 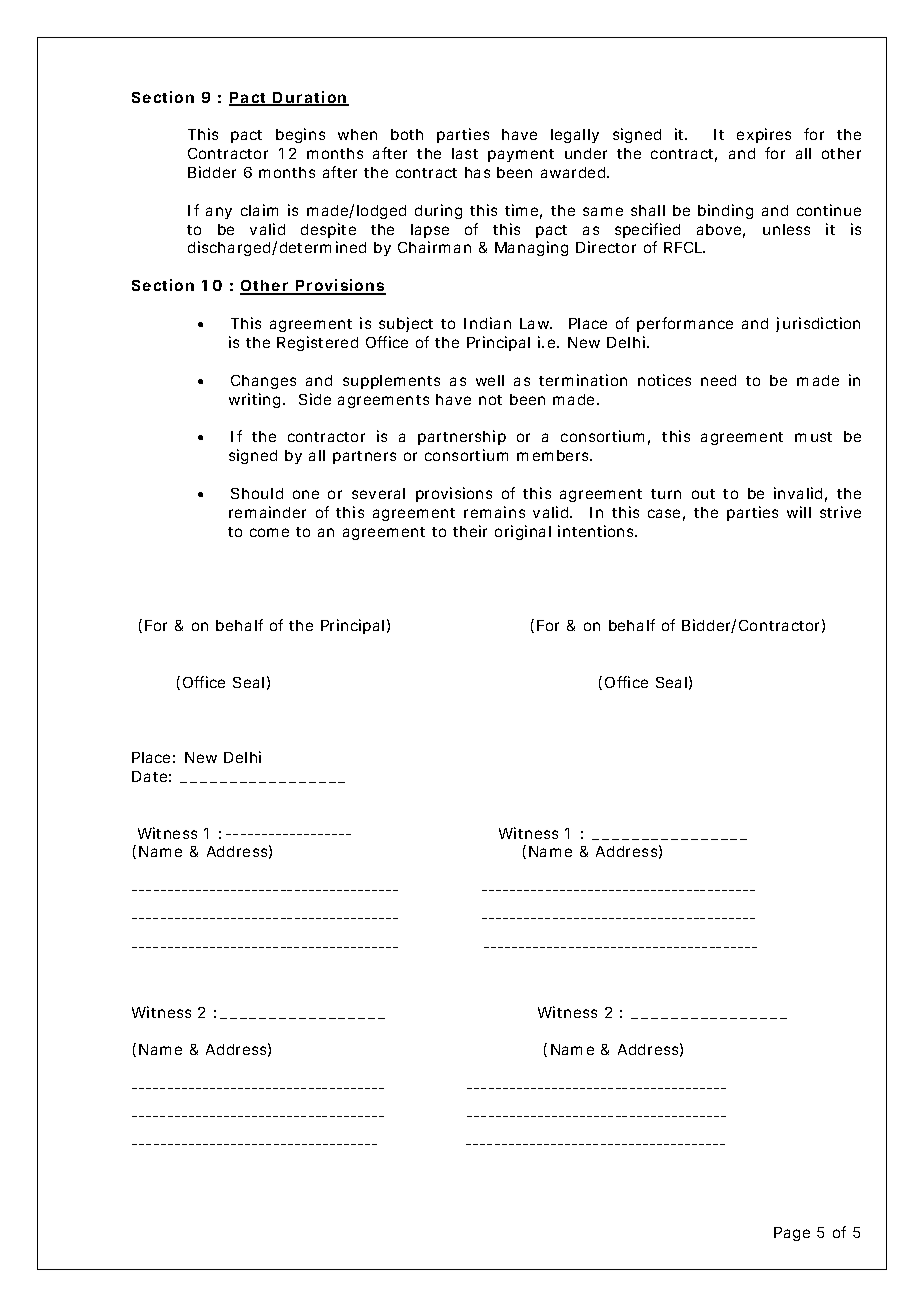 What do you see at coordinates (792, 1234) in the screenshot?
I see `Page` at bounding box center [792, 1234].
